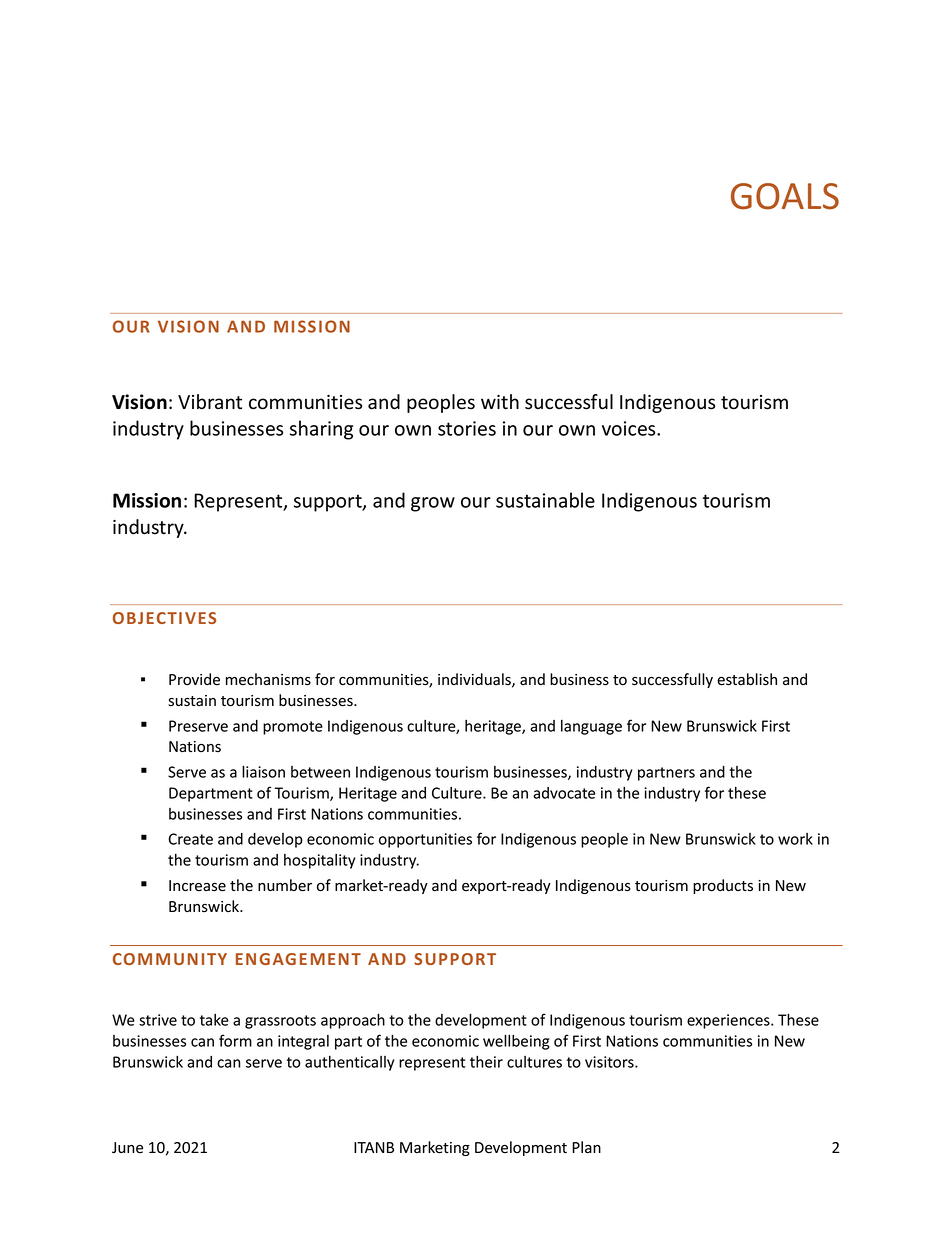  Describe the element at coordinates (785, 196) in the document. I see `GOALS` at that location.
